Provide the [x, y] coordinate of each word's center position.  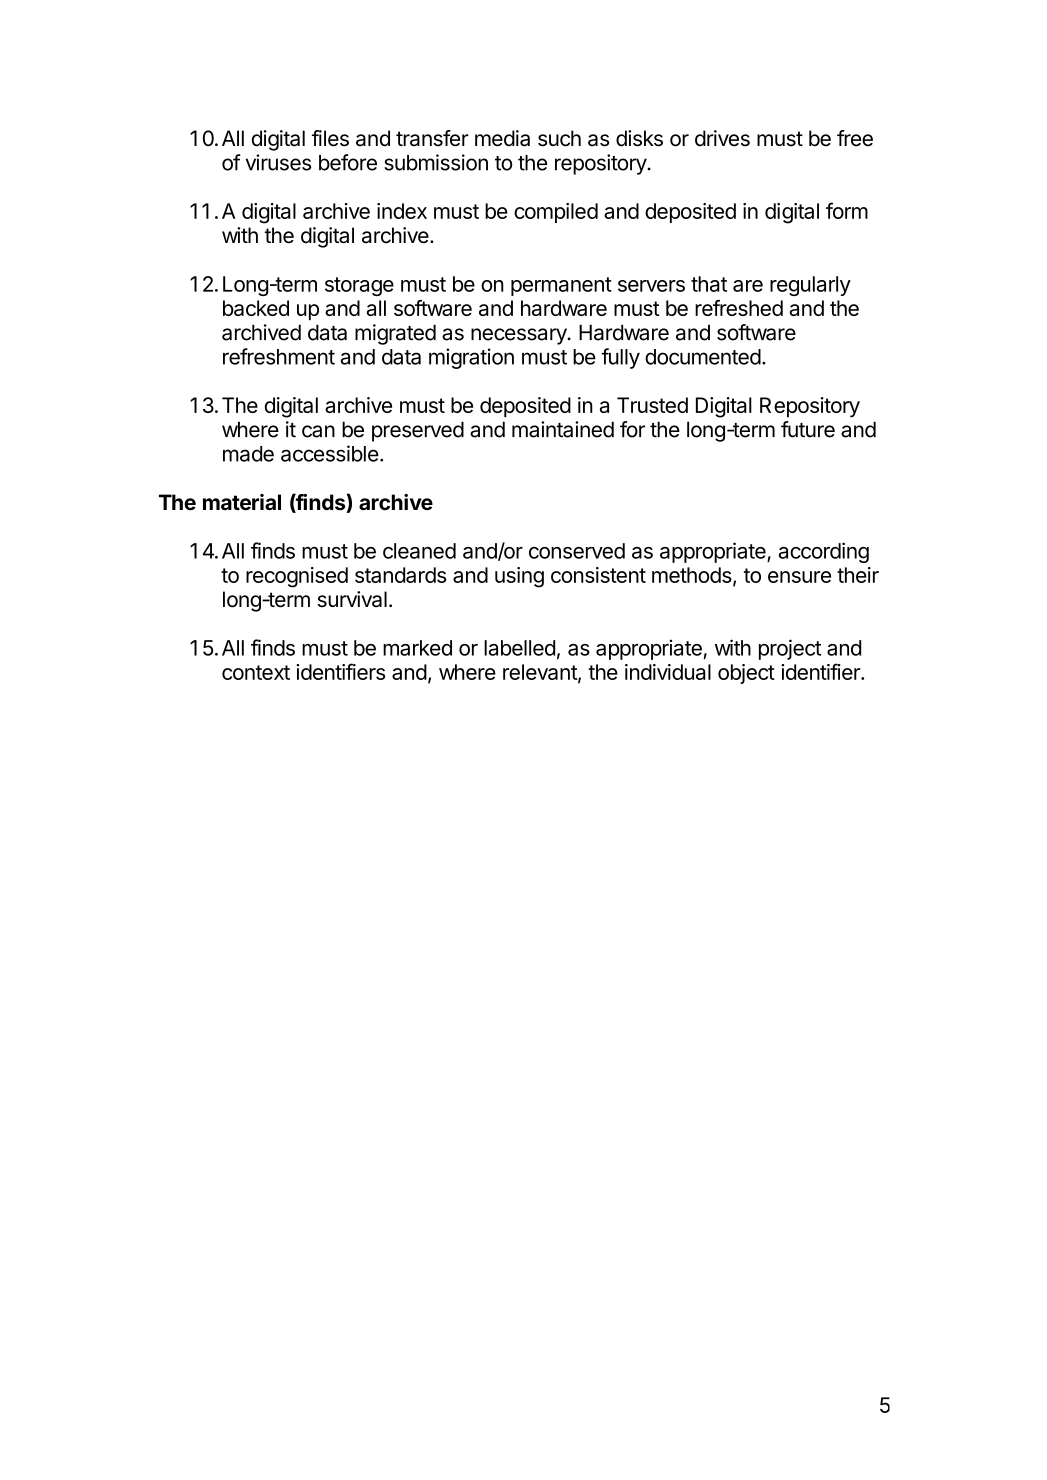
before [348, 162]
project [790, 649]
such [559, 138]
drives [722, 138]
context [256, 672]
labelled [519, 648]
